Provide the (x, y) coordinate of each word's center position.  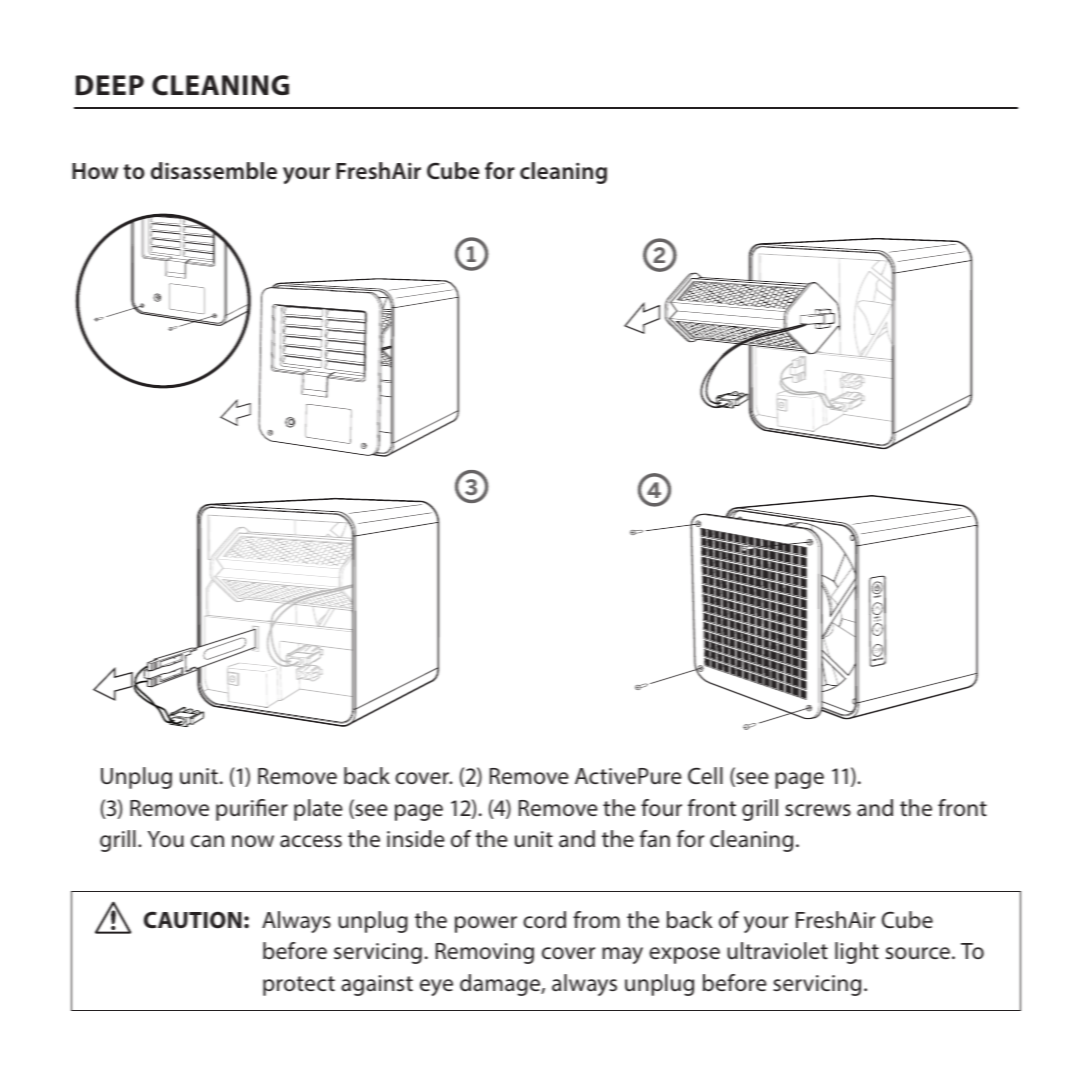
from (596, 919)
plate (318, 810)
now (253, 841)
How (95, 171)
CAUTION (193, 920)
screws (818, 810)
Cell (705, 775)
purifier (252, 810)
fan (655, 838)
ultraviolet (777, 951)
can (207, 841)
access (311, 841)
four (661, 807)
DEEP (110, 85)
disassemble (214, 170)
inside (416, 839)
